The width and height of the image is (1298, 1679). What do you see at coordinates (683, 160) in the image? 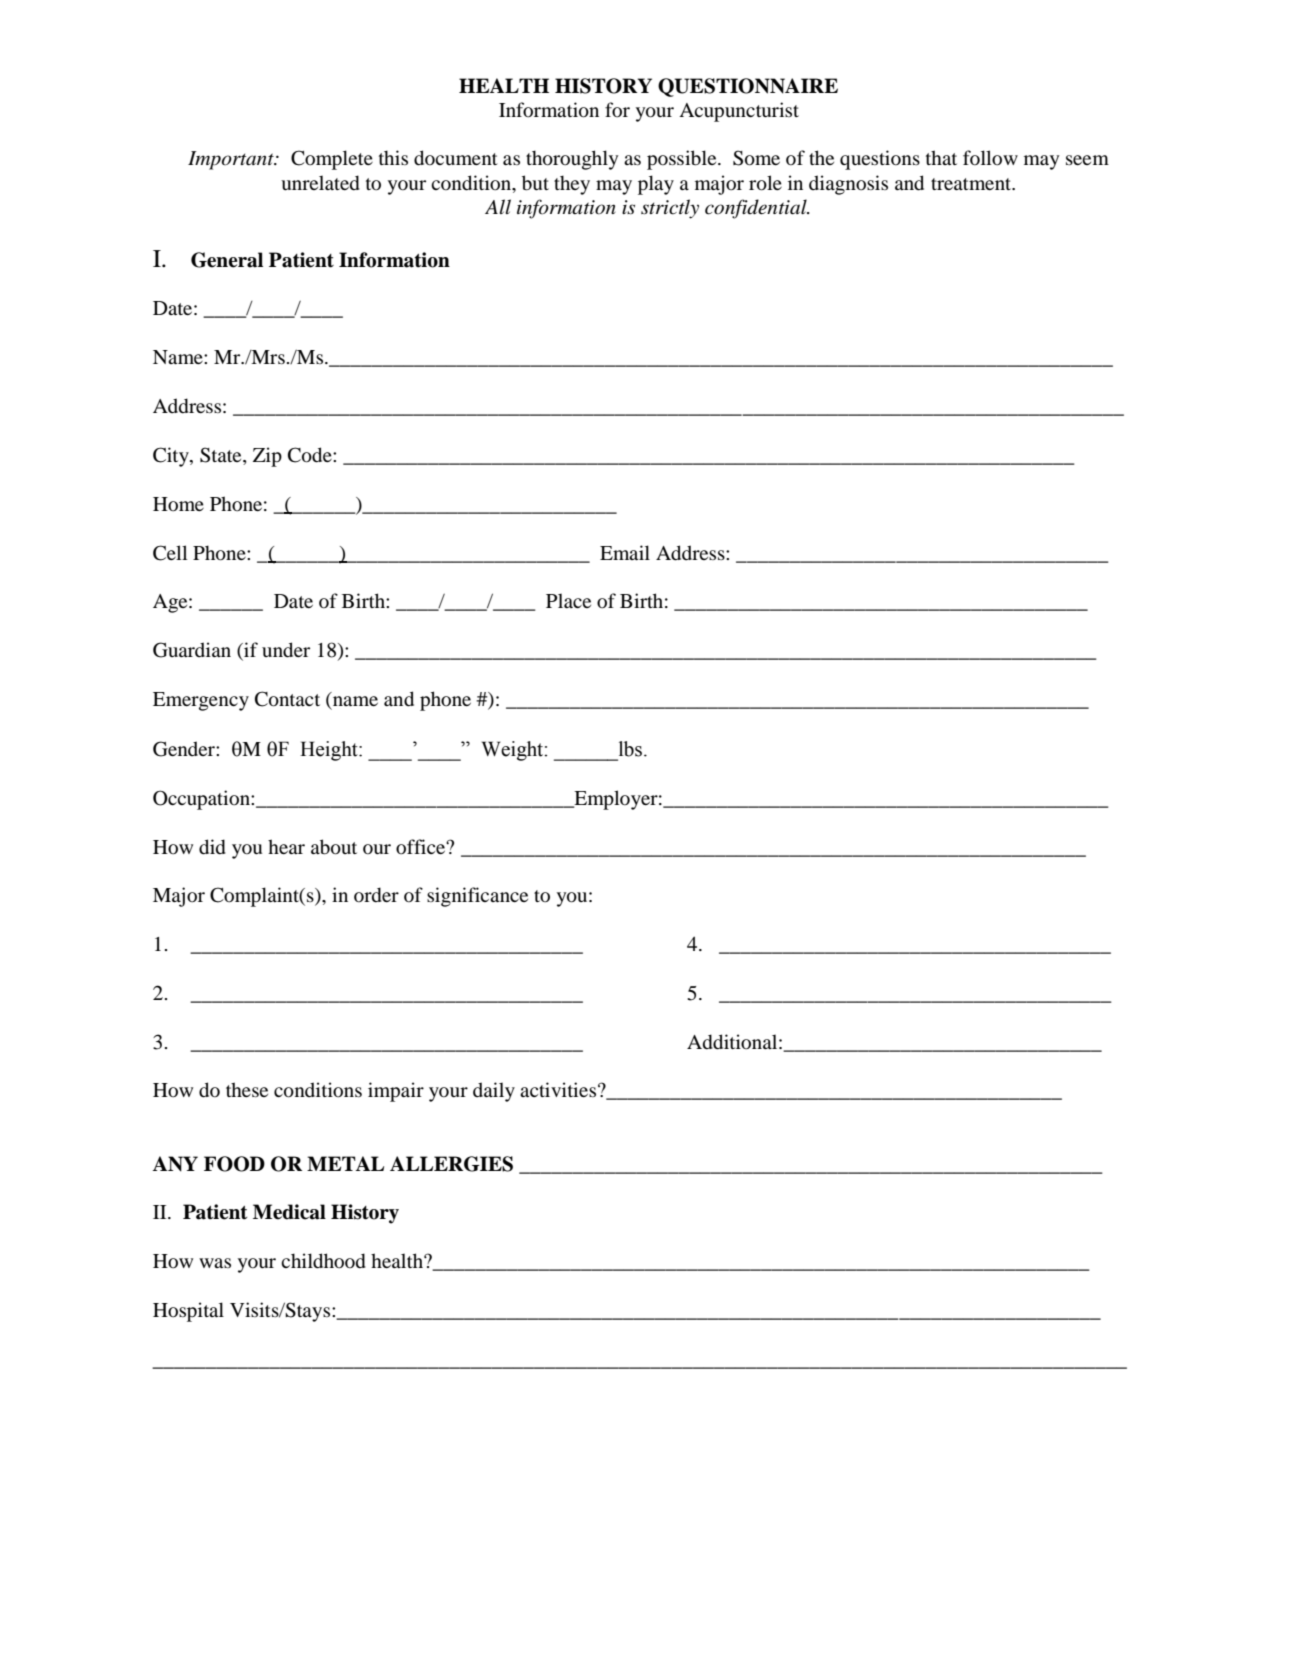
I see `possible` at bounding box center [683, 160].
